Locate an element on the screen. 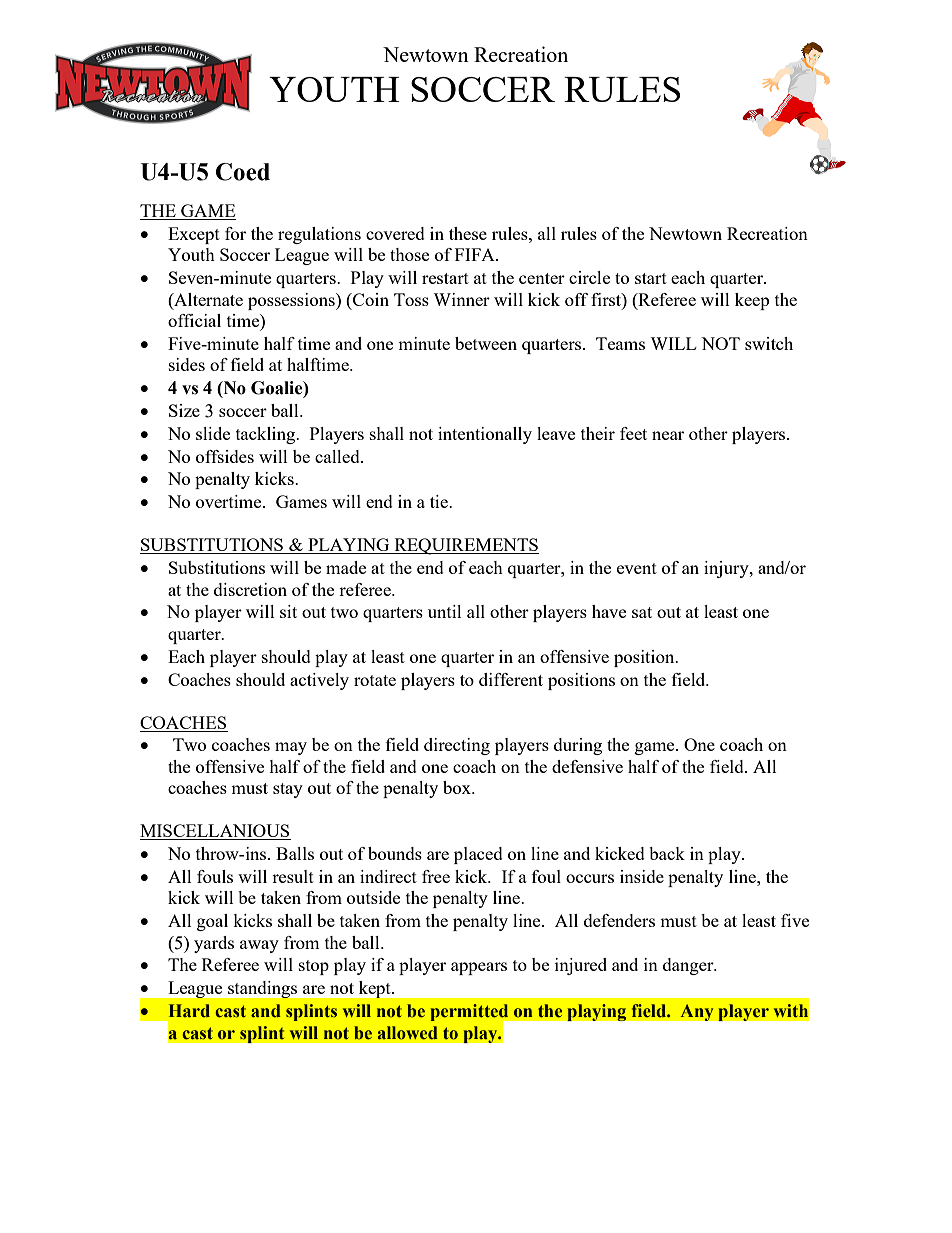  these is located at coordinates (468, 233).
